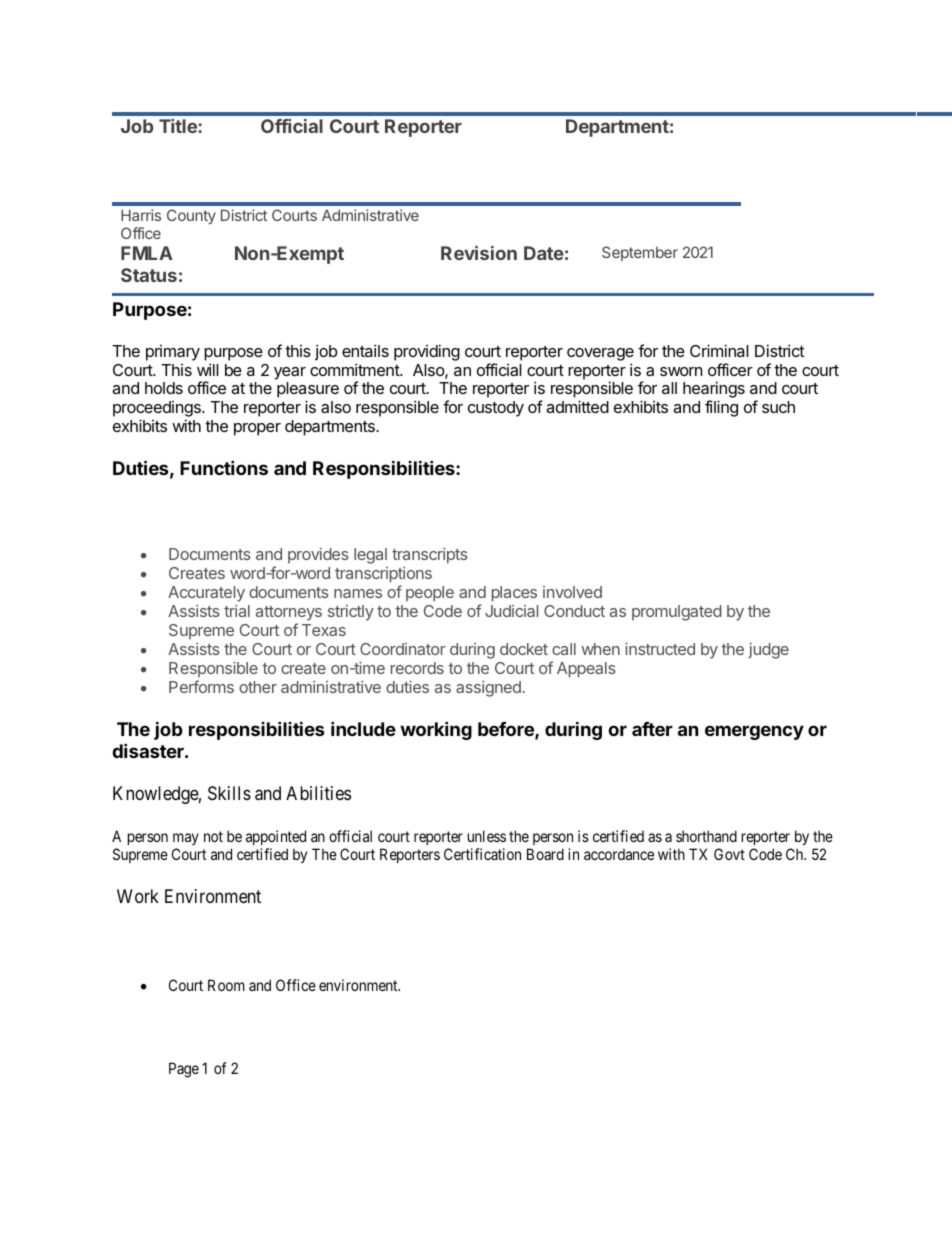 This page has width=952, height=1233. Describe the element at coordinates (427, 352) in the page. I see `providing` at that location.
